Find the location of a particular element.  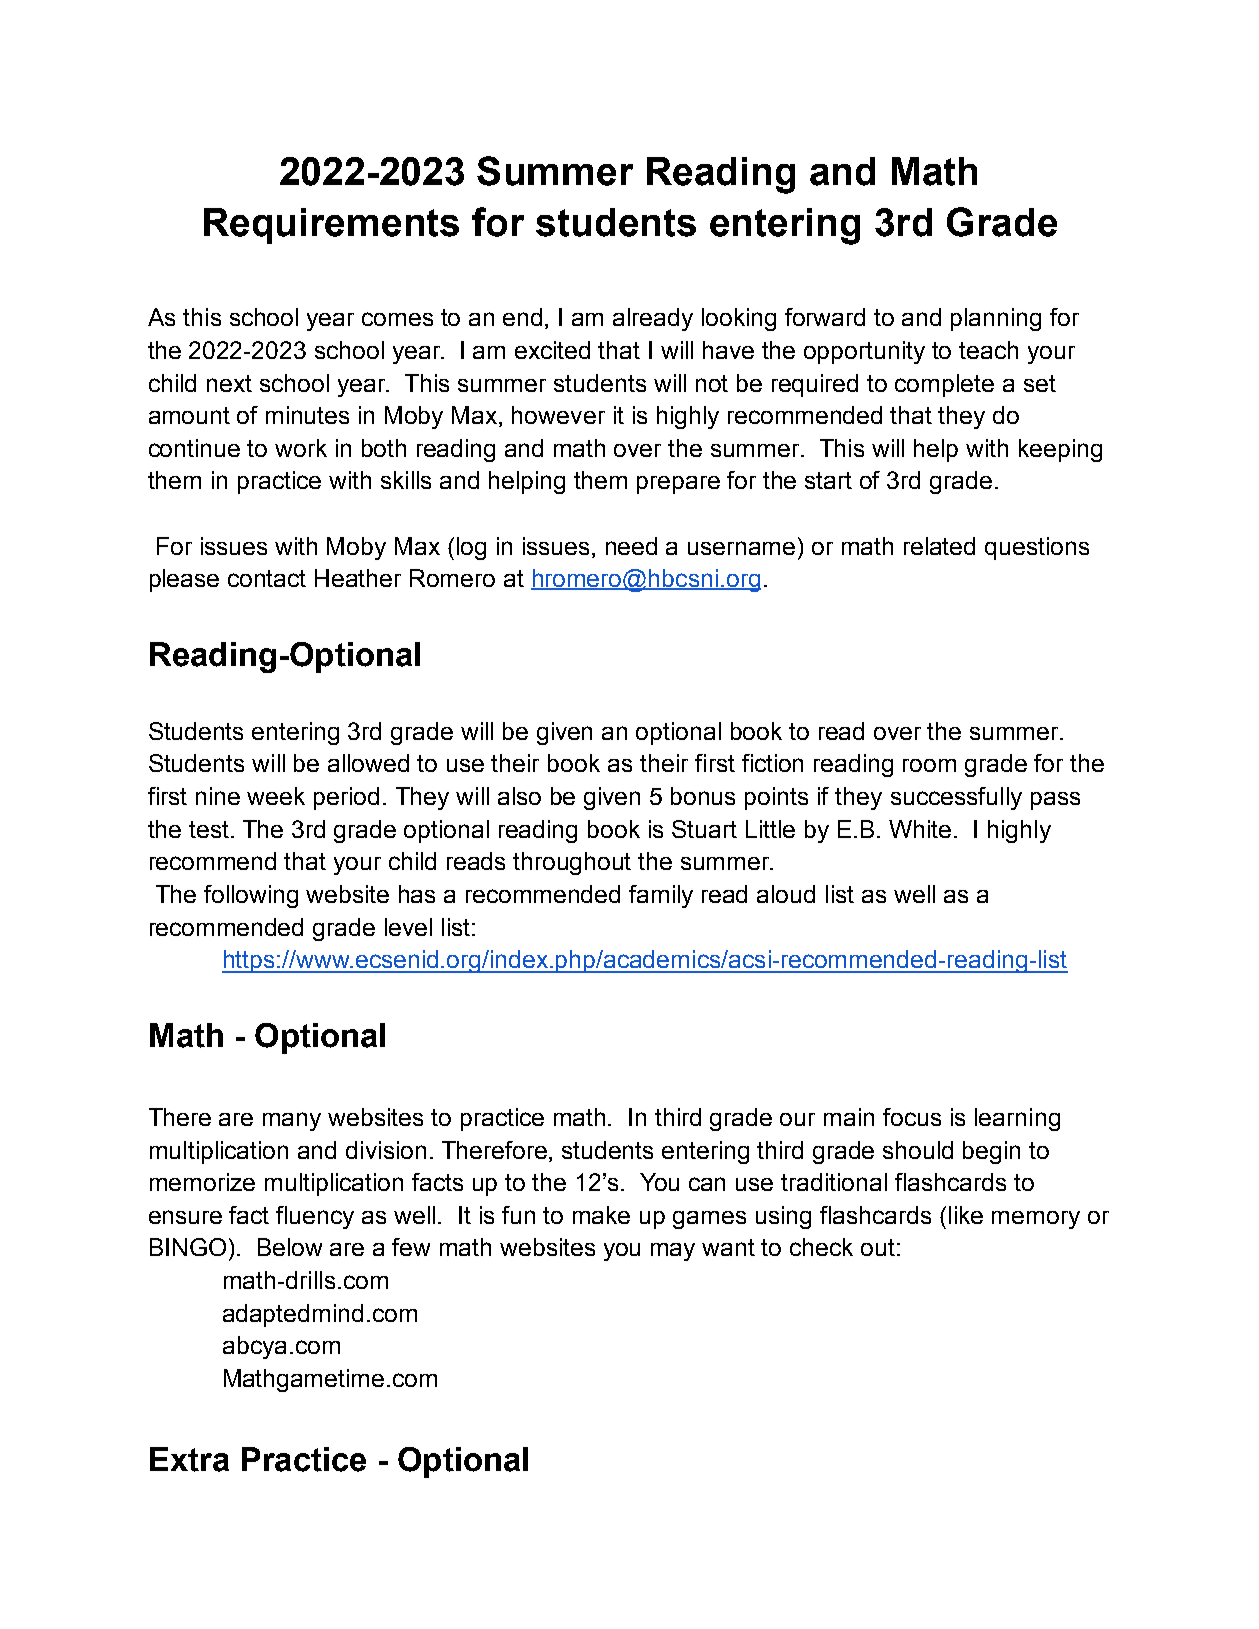

Extra is located at coordinates (189, 1459).
